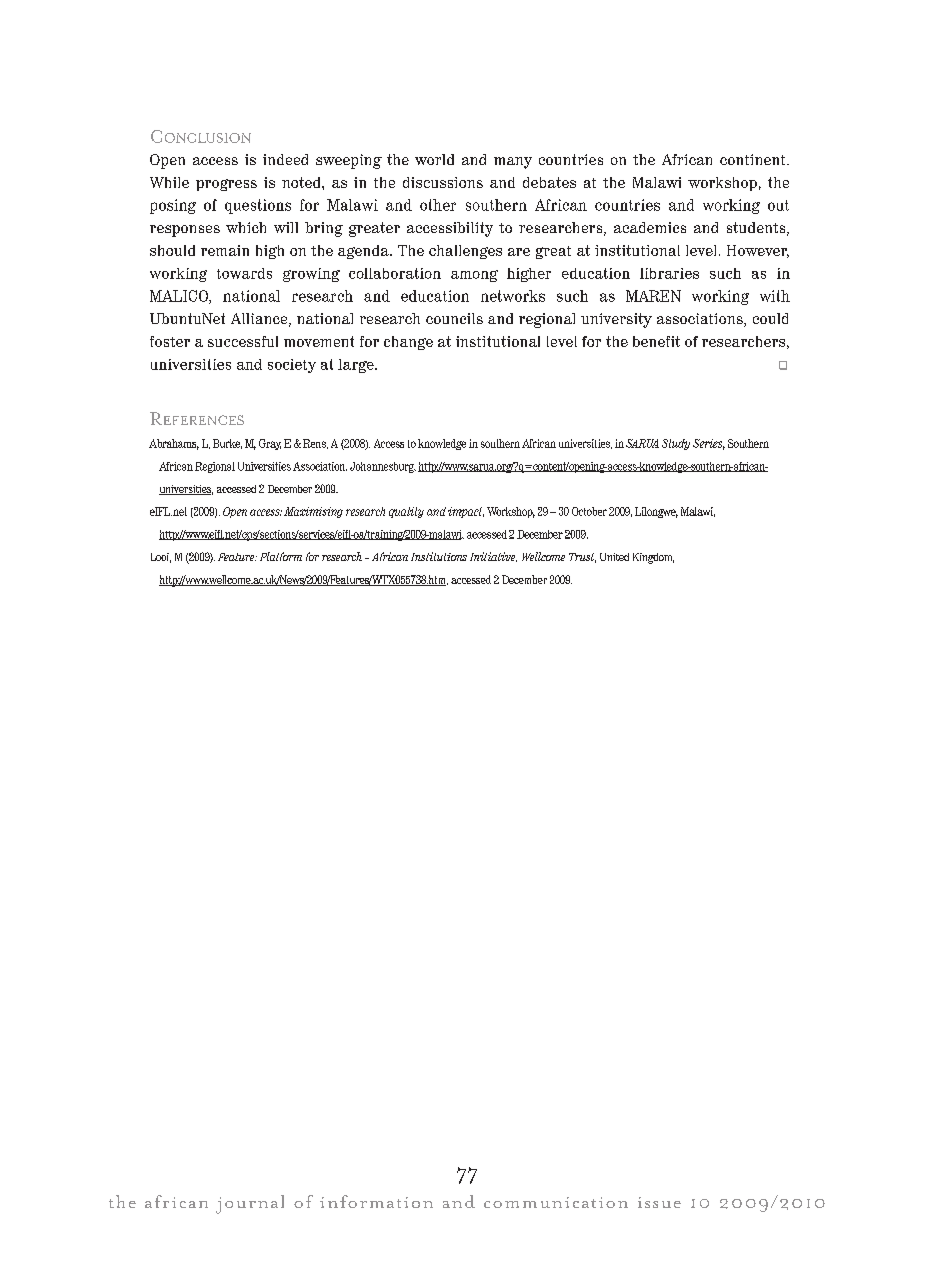  Describe the element at coordinates (556, 1202) in the image. I see `communication` at that location.
